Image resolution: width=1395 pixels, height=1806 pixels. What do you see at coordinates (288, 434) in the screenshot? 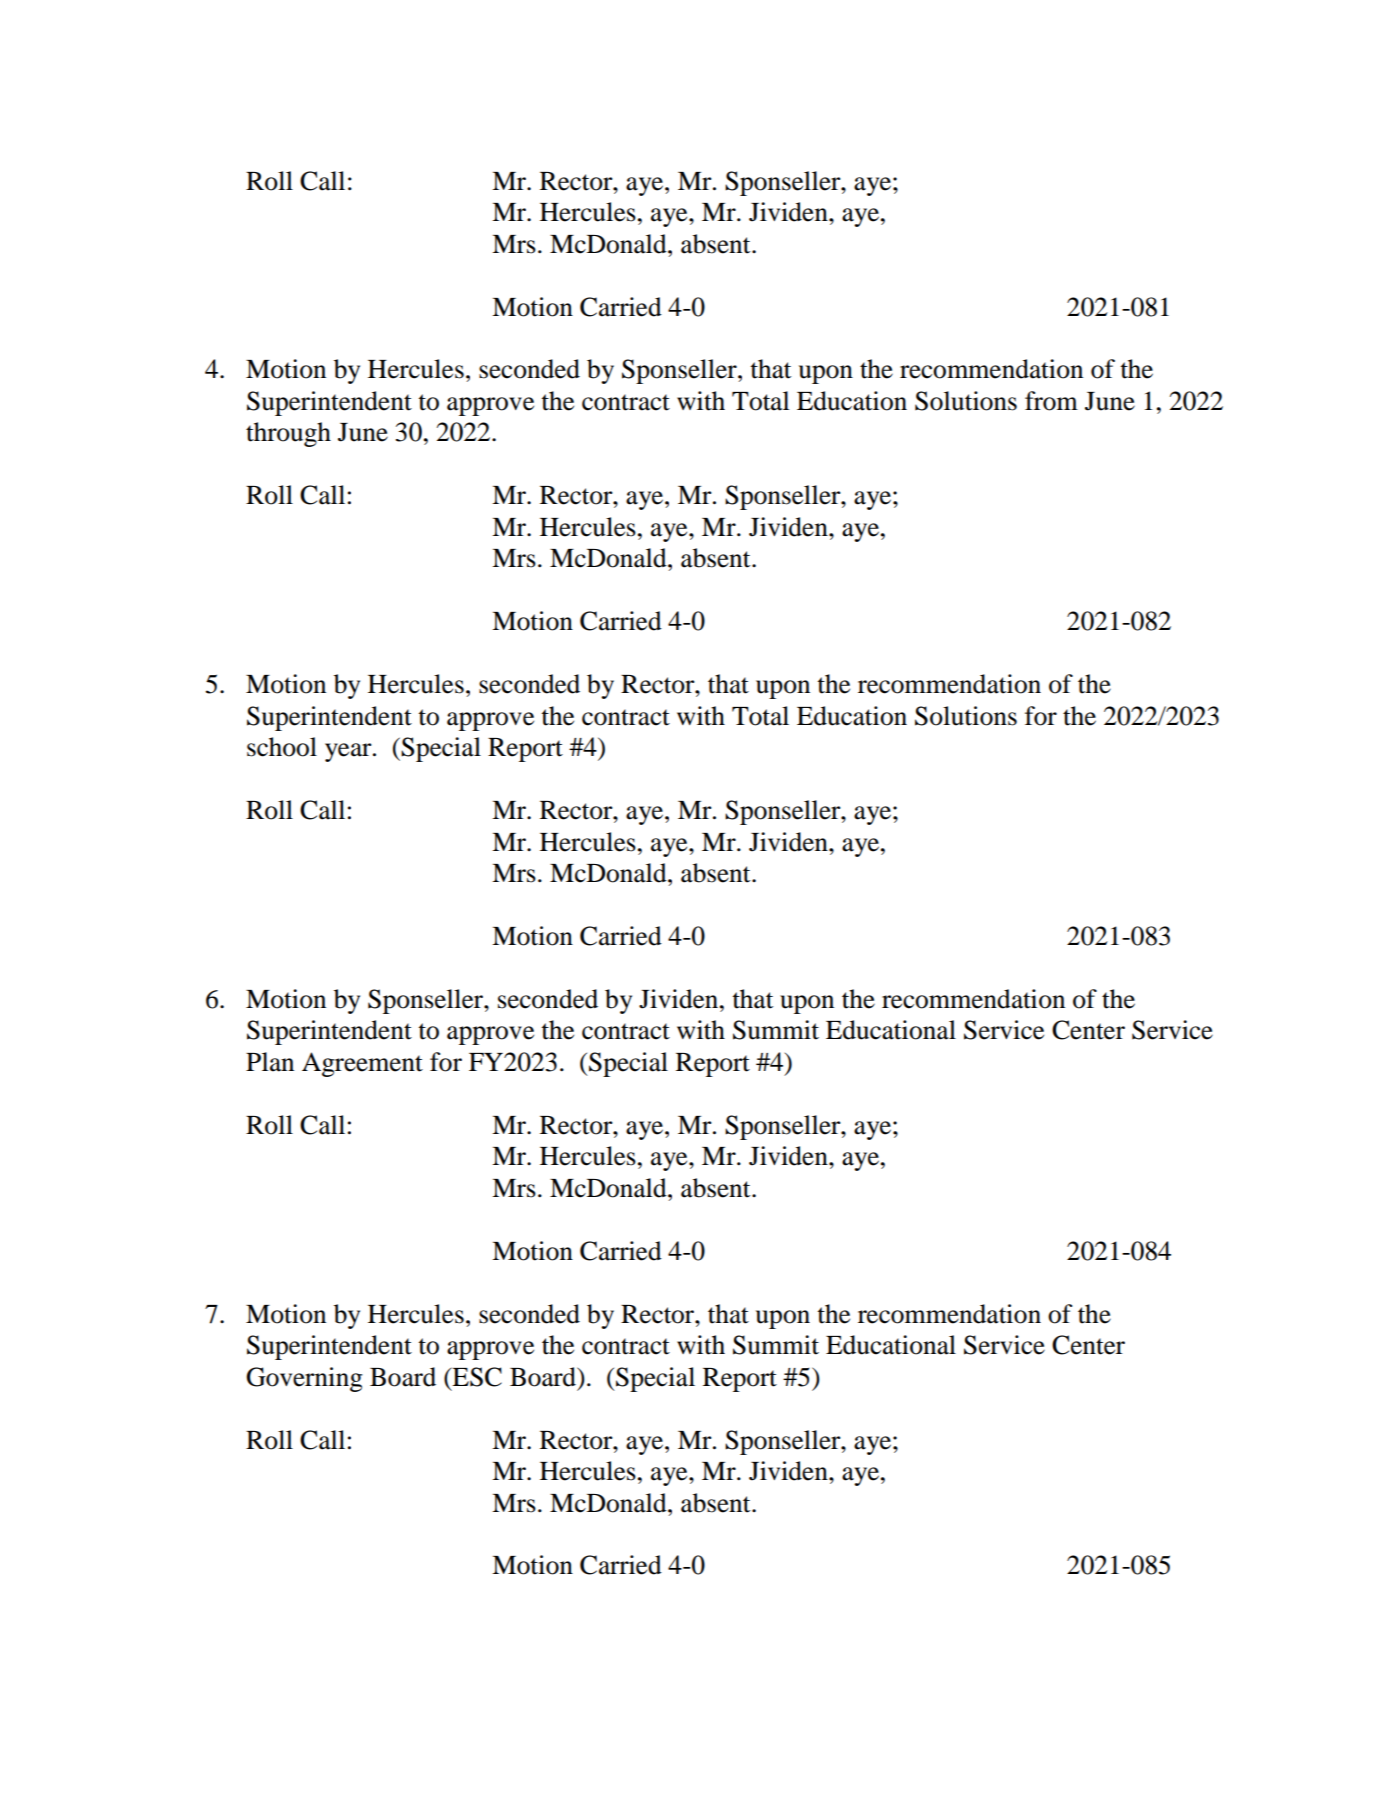
I see `through` at bounding box center [288, 434].
